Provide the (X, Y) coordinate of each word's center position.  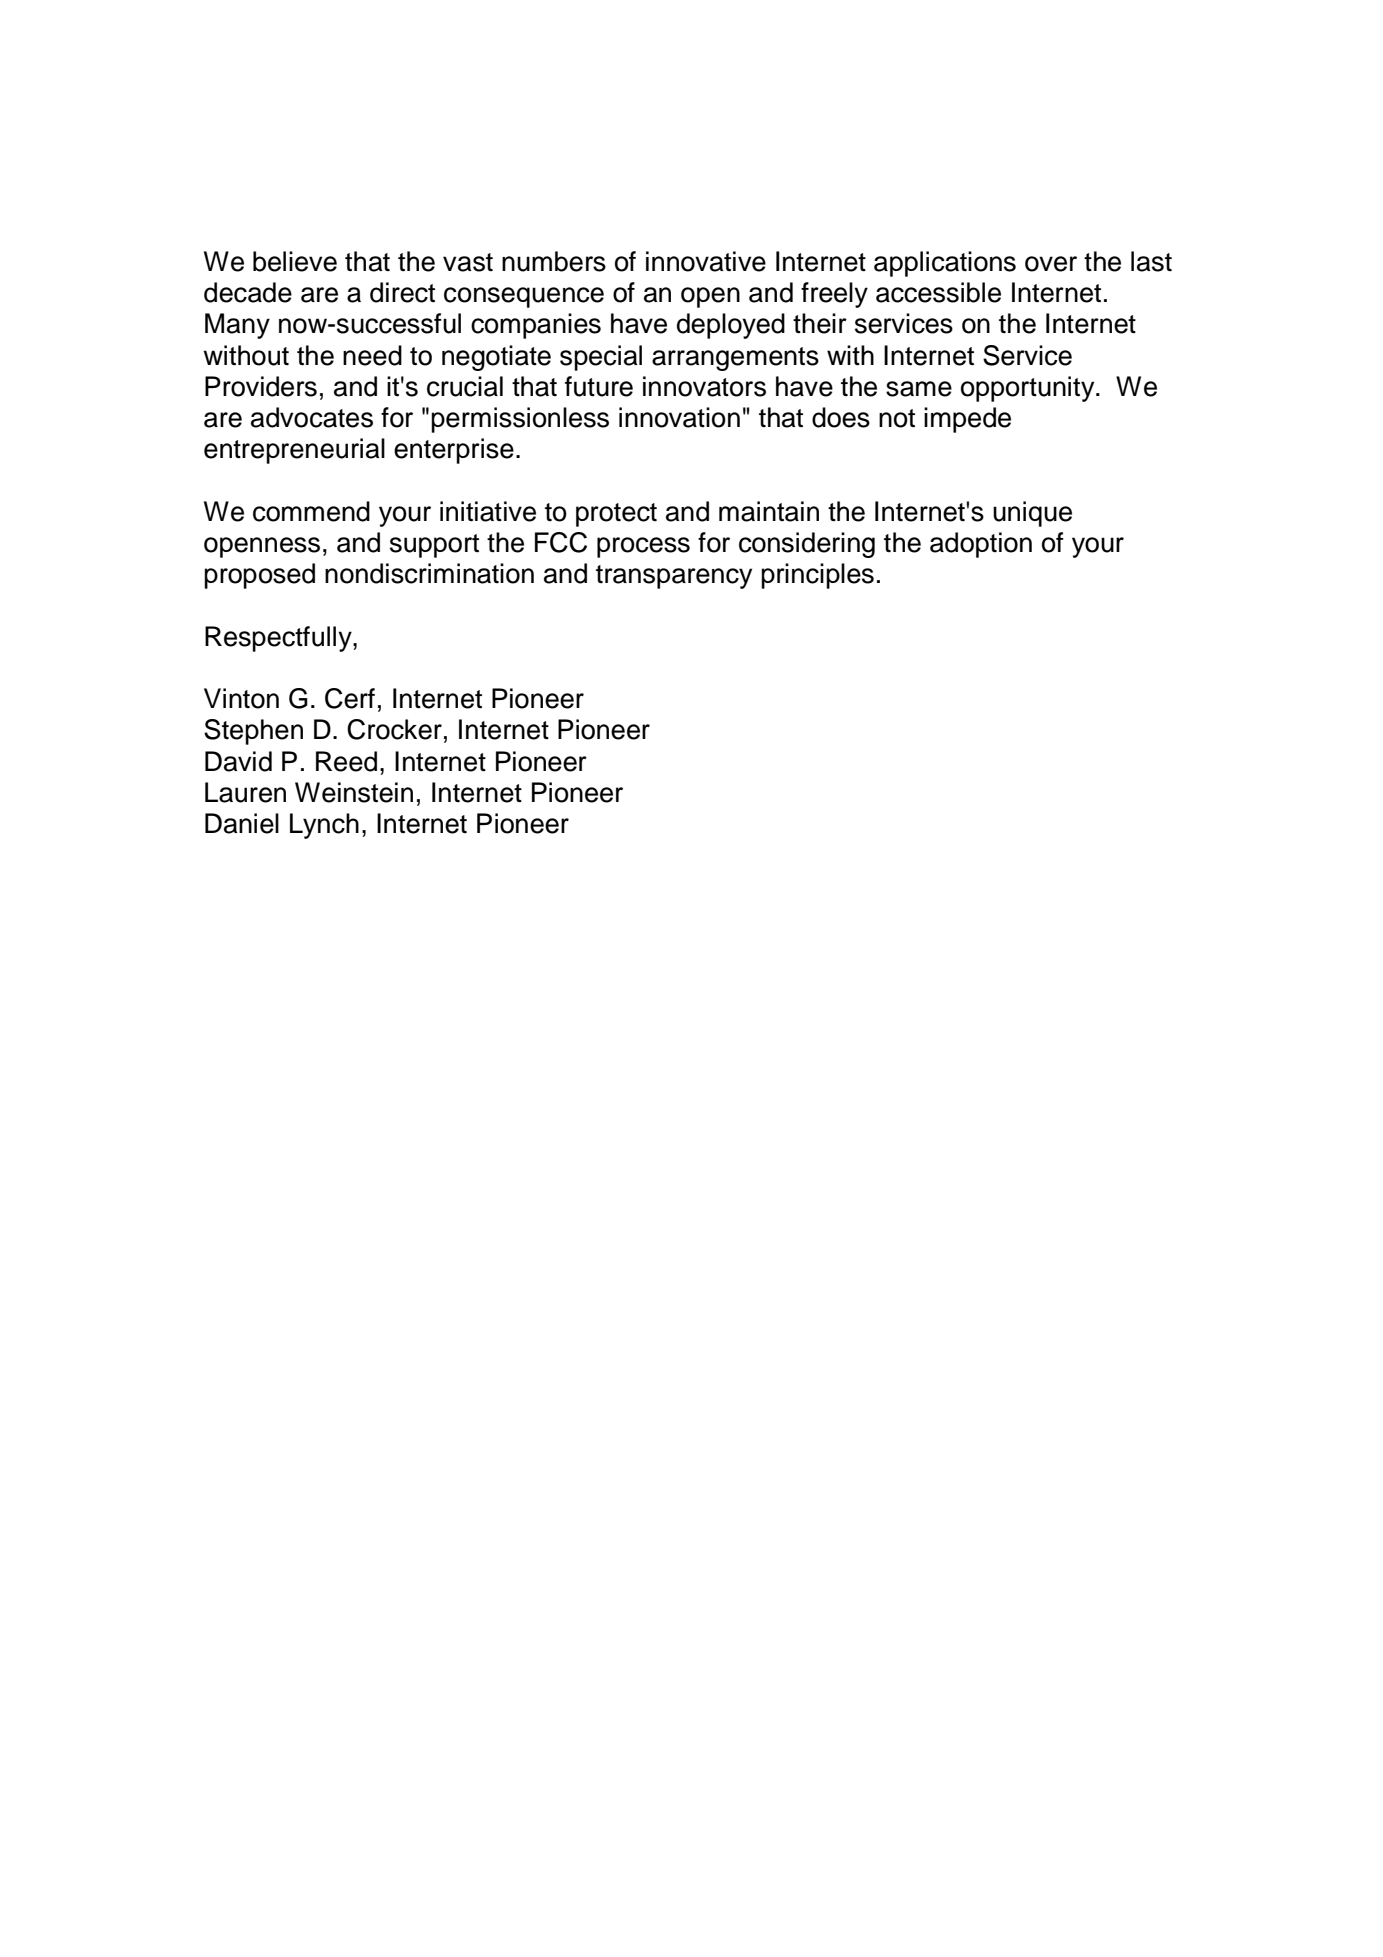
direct (402, 292)
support (434, 546)
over (1051, 264)
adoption (981, 545)
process (643, 547)
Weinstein (354, 792)
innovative (706, 261)
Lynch (324, 826)
